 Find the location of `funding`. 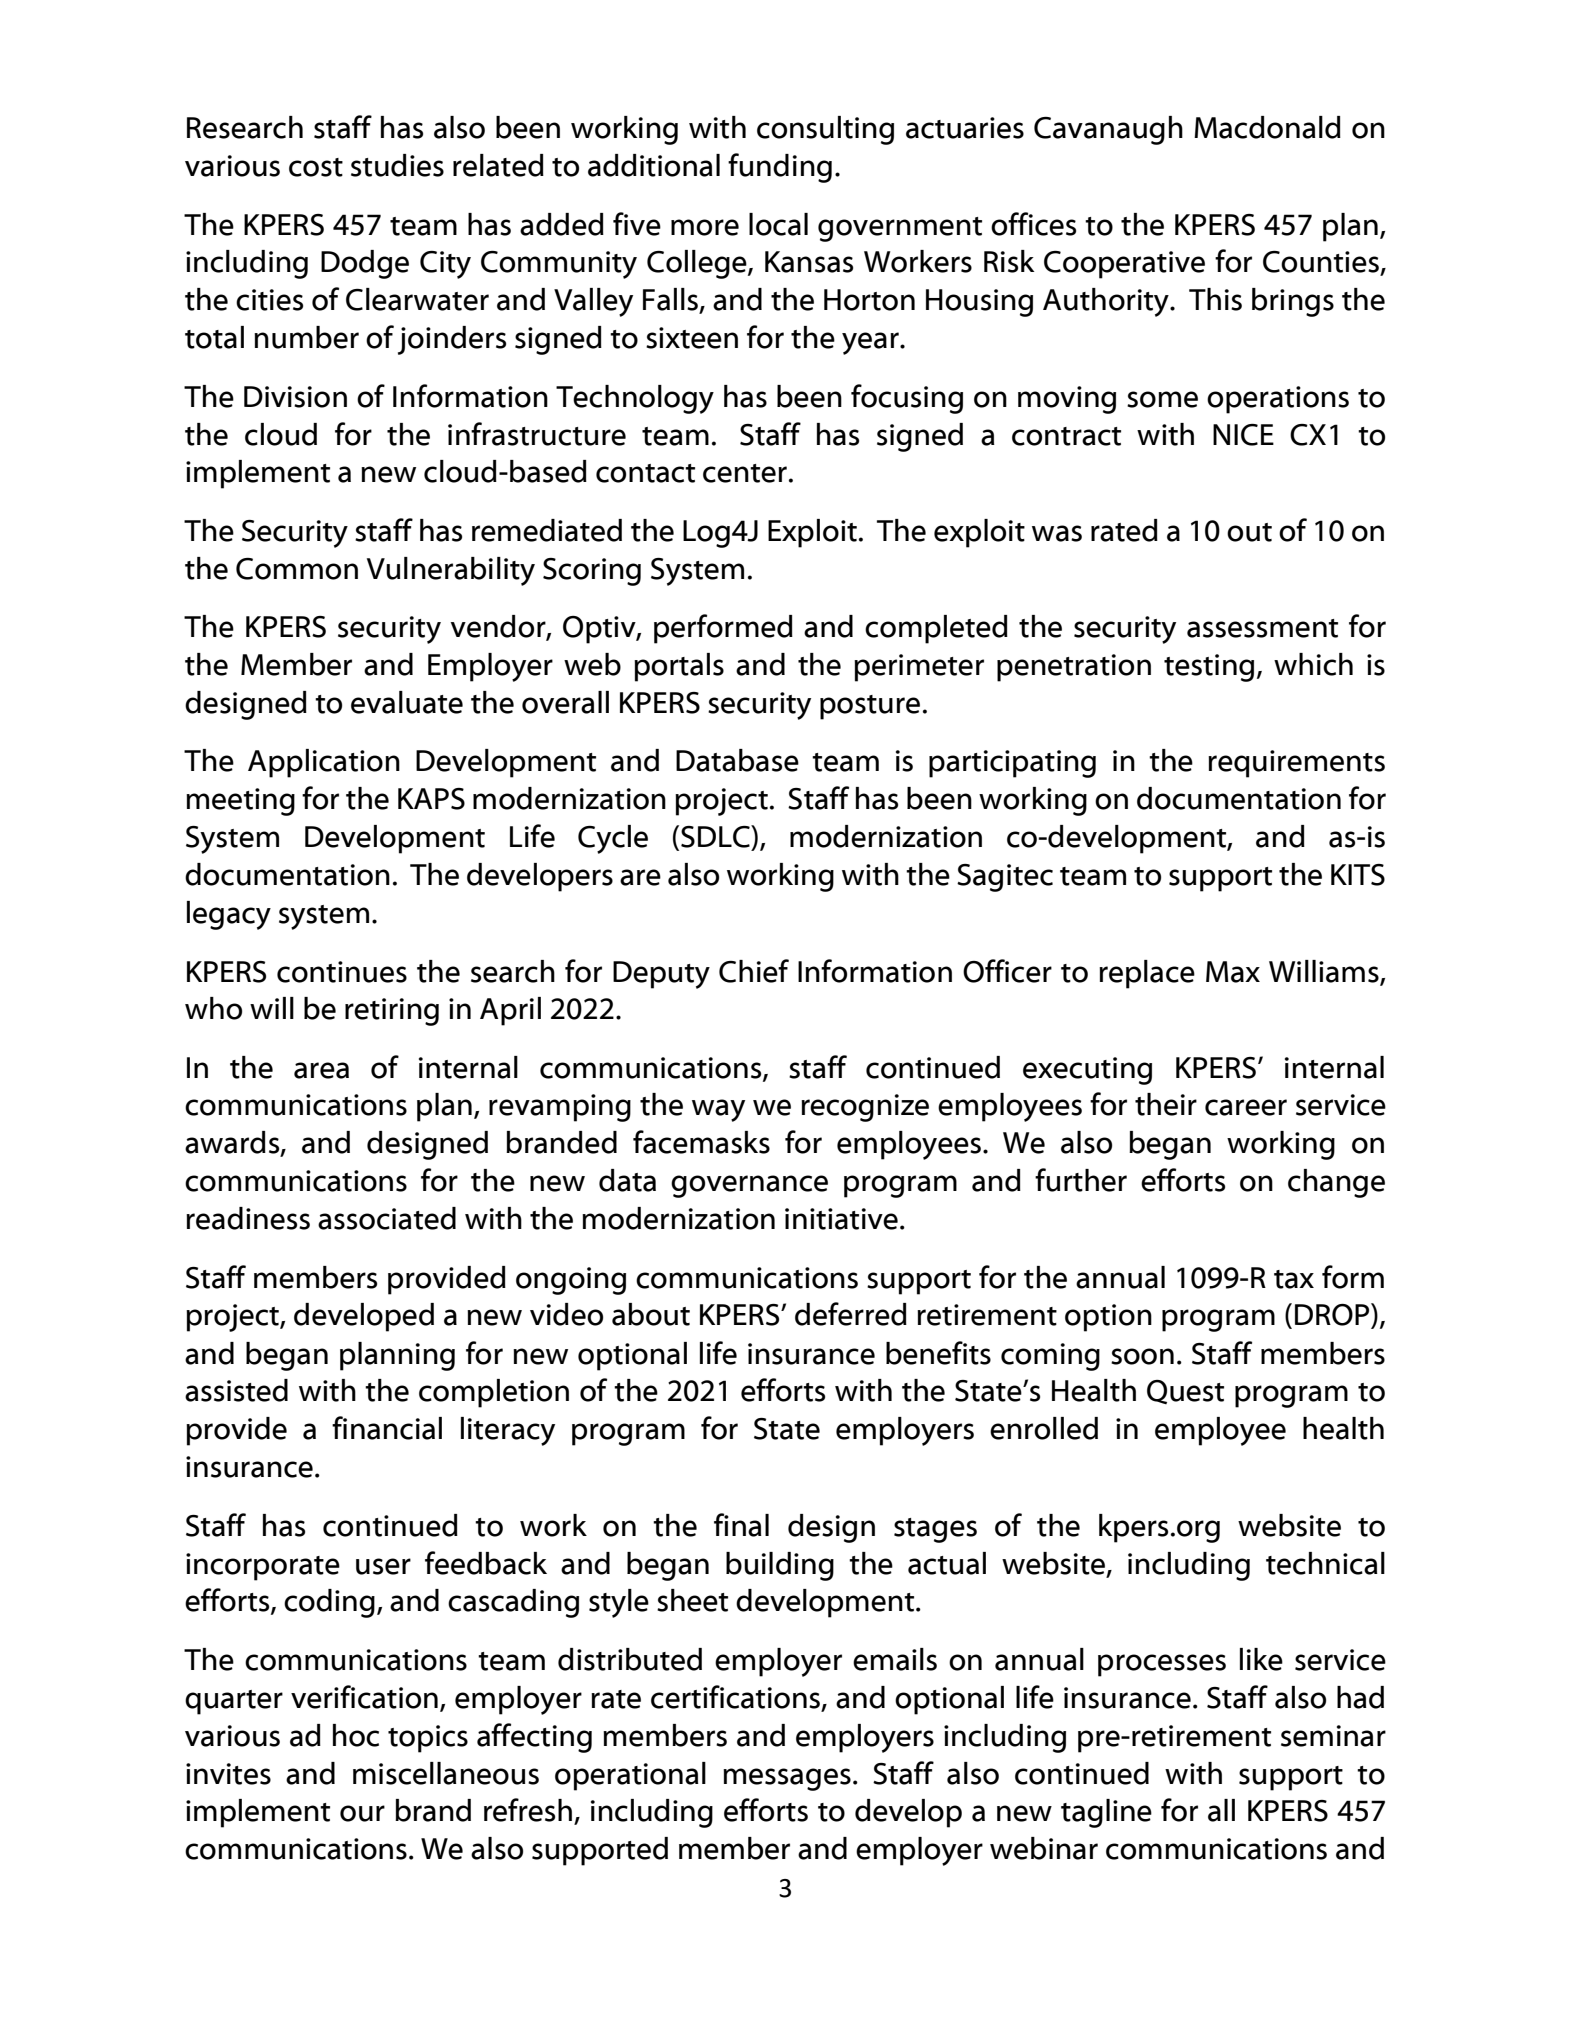

funding is located at coordinates (780, 168).
